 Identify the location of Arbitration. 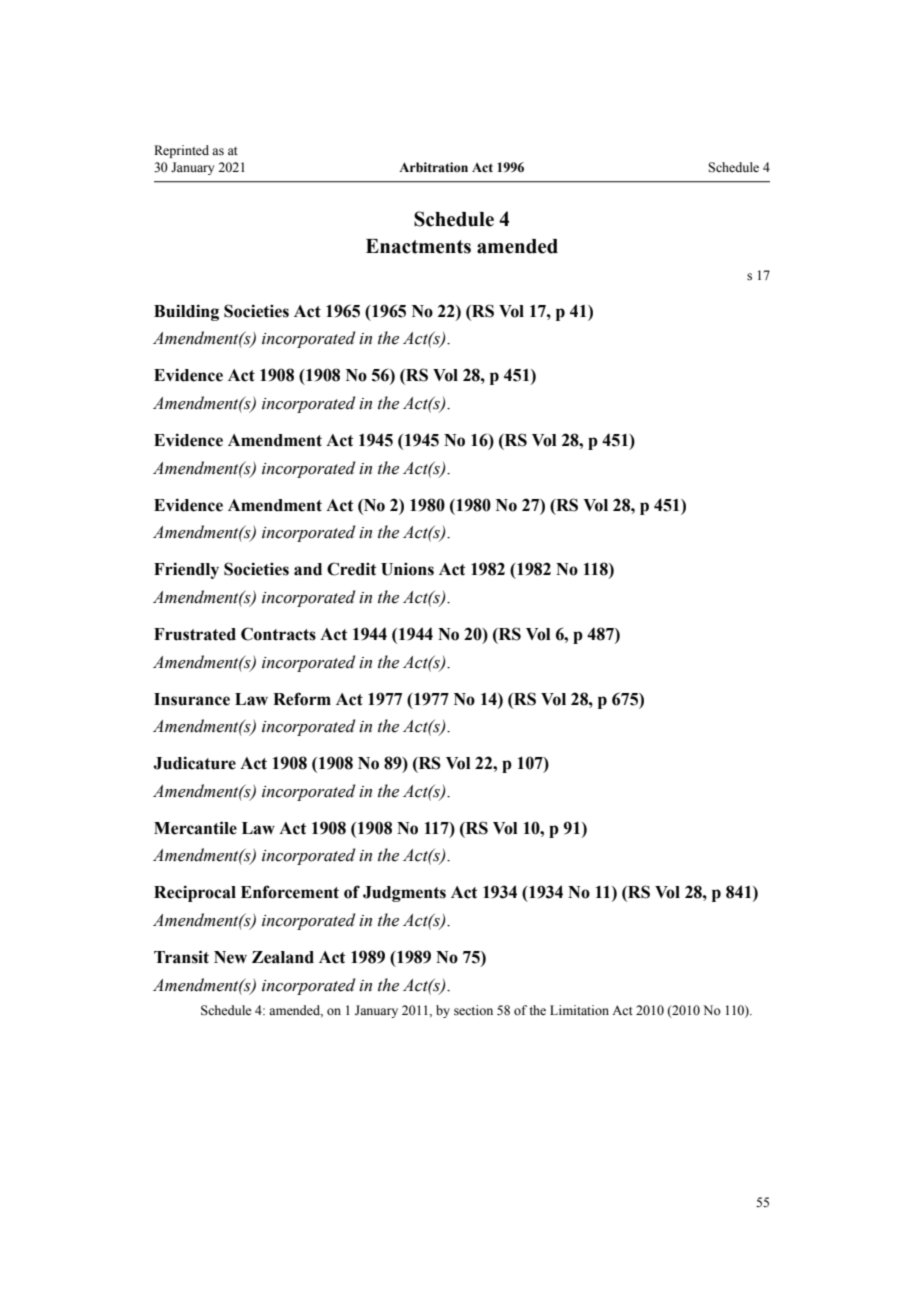
(433, 167).
